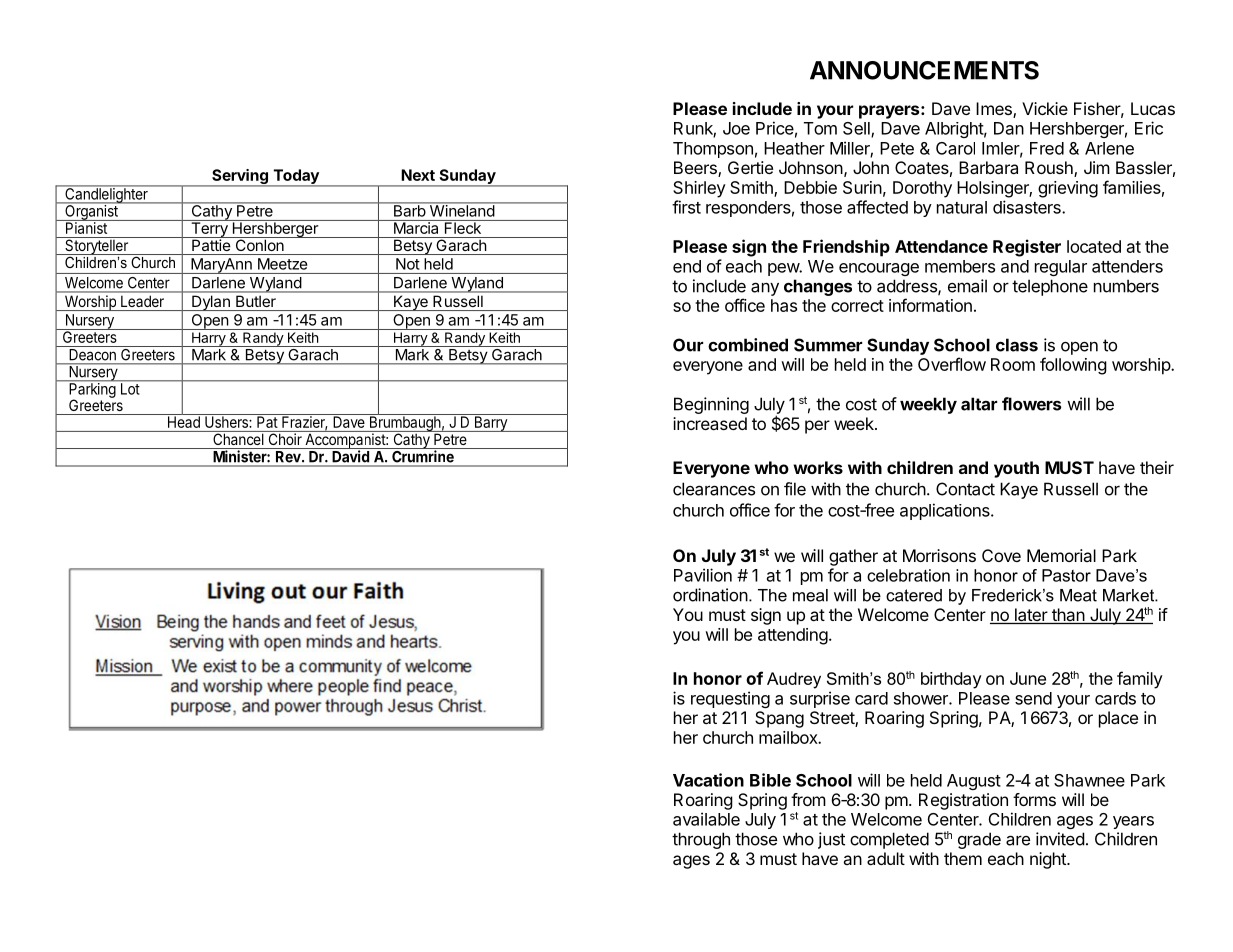 The width and height of the image is (1233, 952). I want to click on requesting, so click(730, 699).
